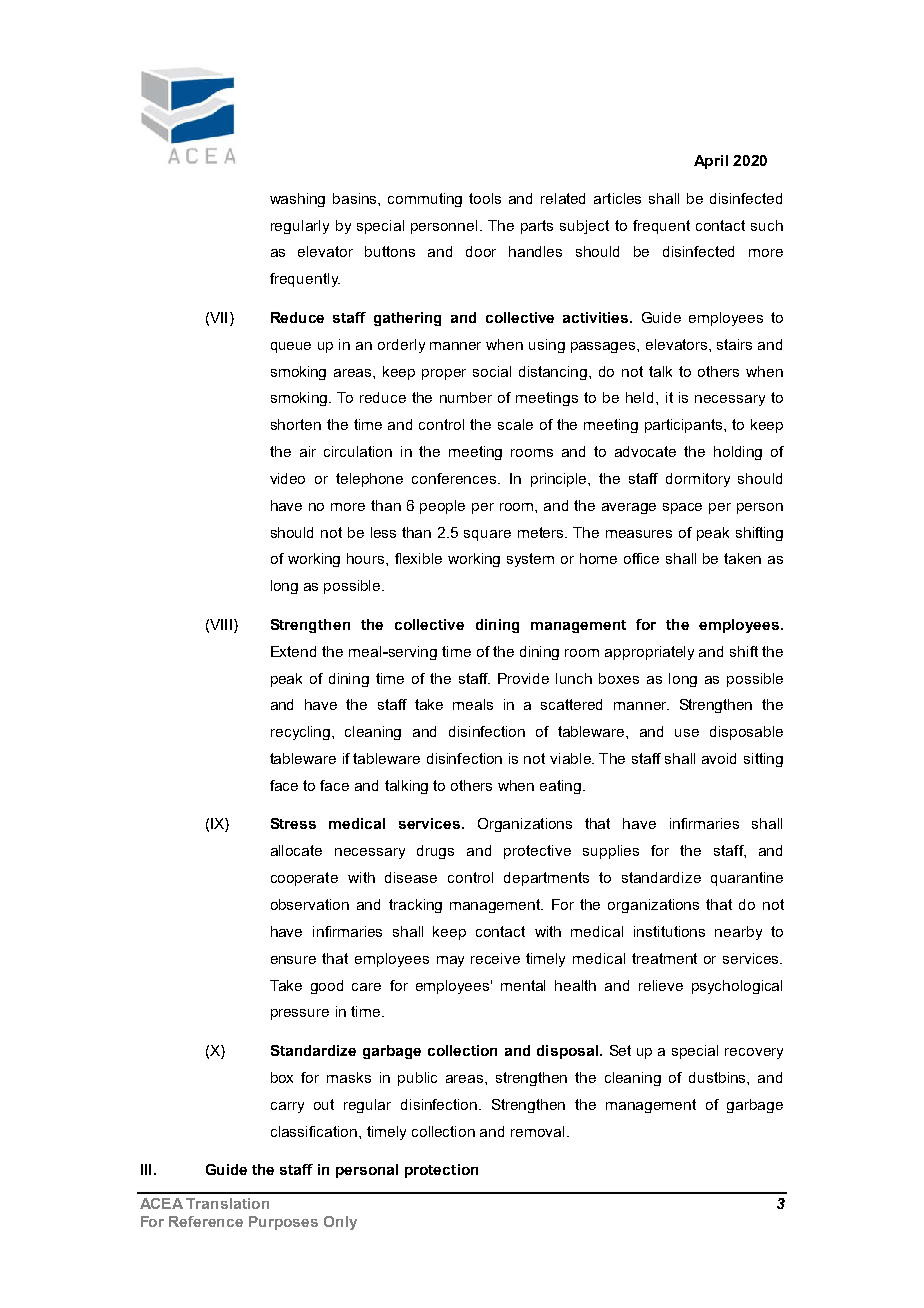 The height and width of the page is (1308, 924). Describe the element at coordinates (296, 850) in the page. I see `allocate` at that location.
